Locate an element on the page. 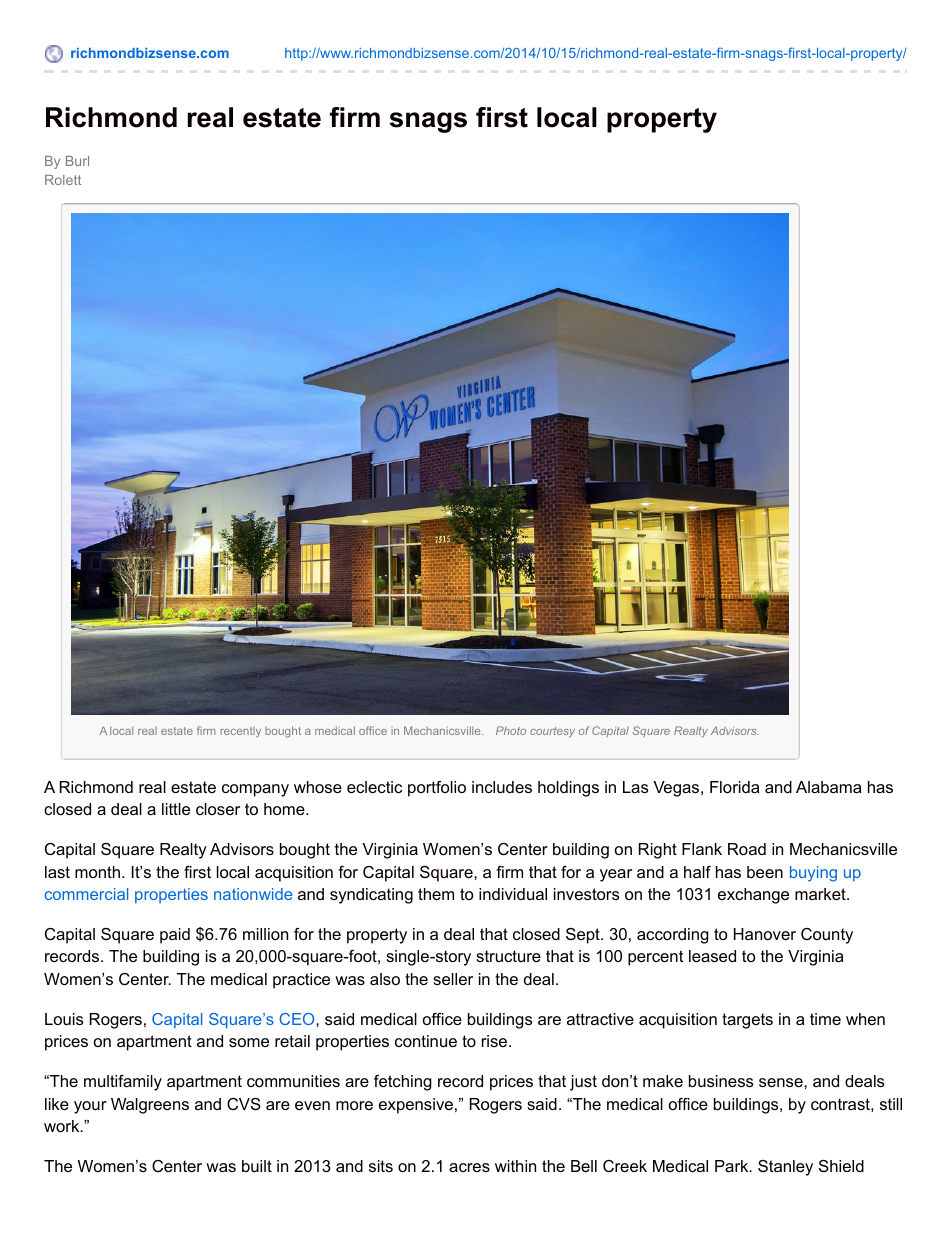 The height and width of the document is (1233, 952). acres is located at coordinates (469, 1167).
